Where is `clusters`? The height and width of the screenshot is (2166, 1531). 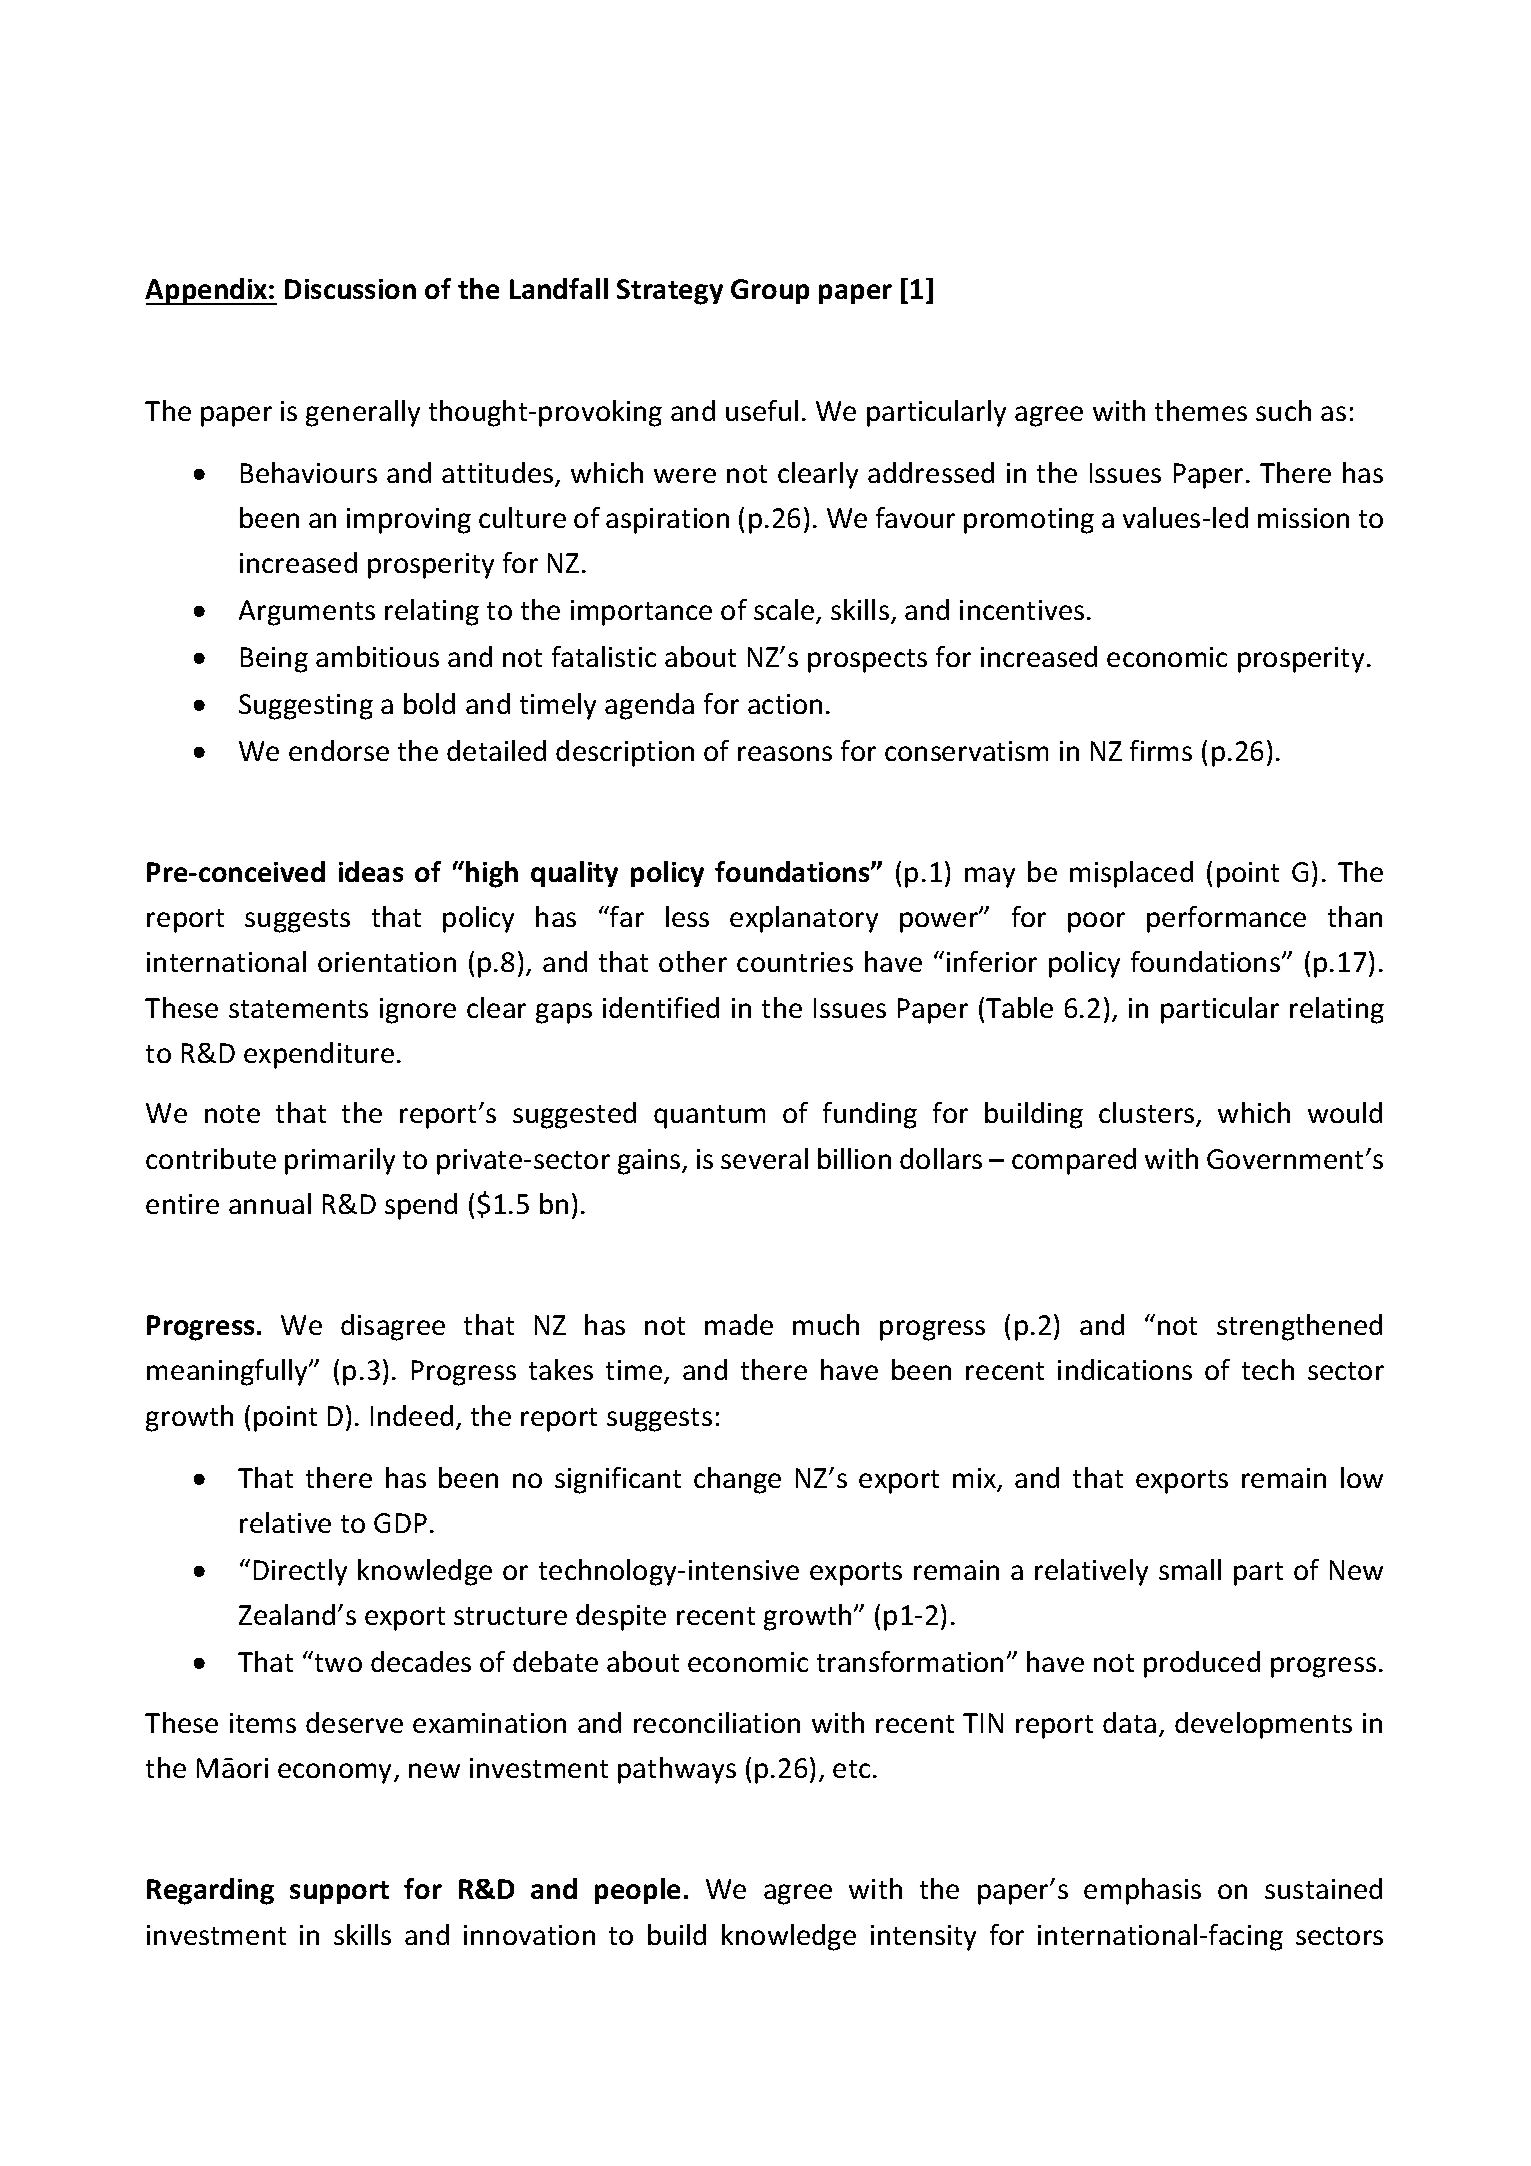
clusters is located at coordinates (1148, 1114).
